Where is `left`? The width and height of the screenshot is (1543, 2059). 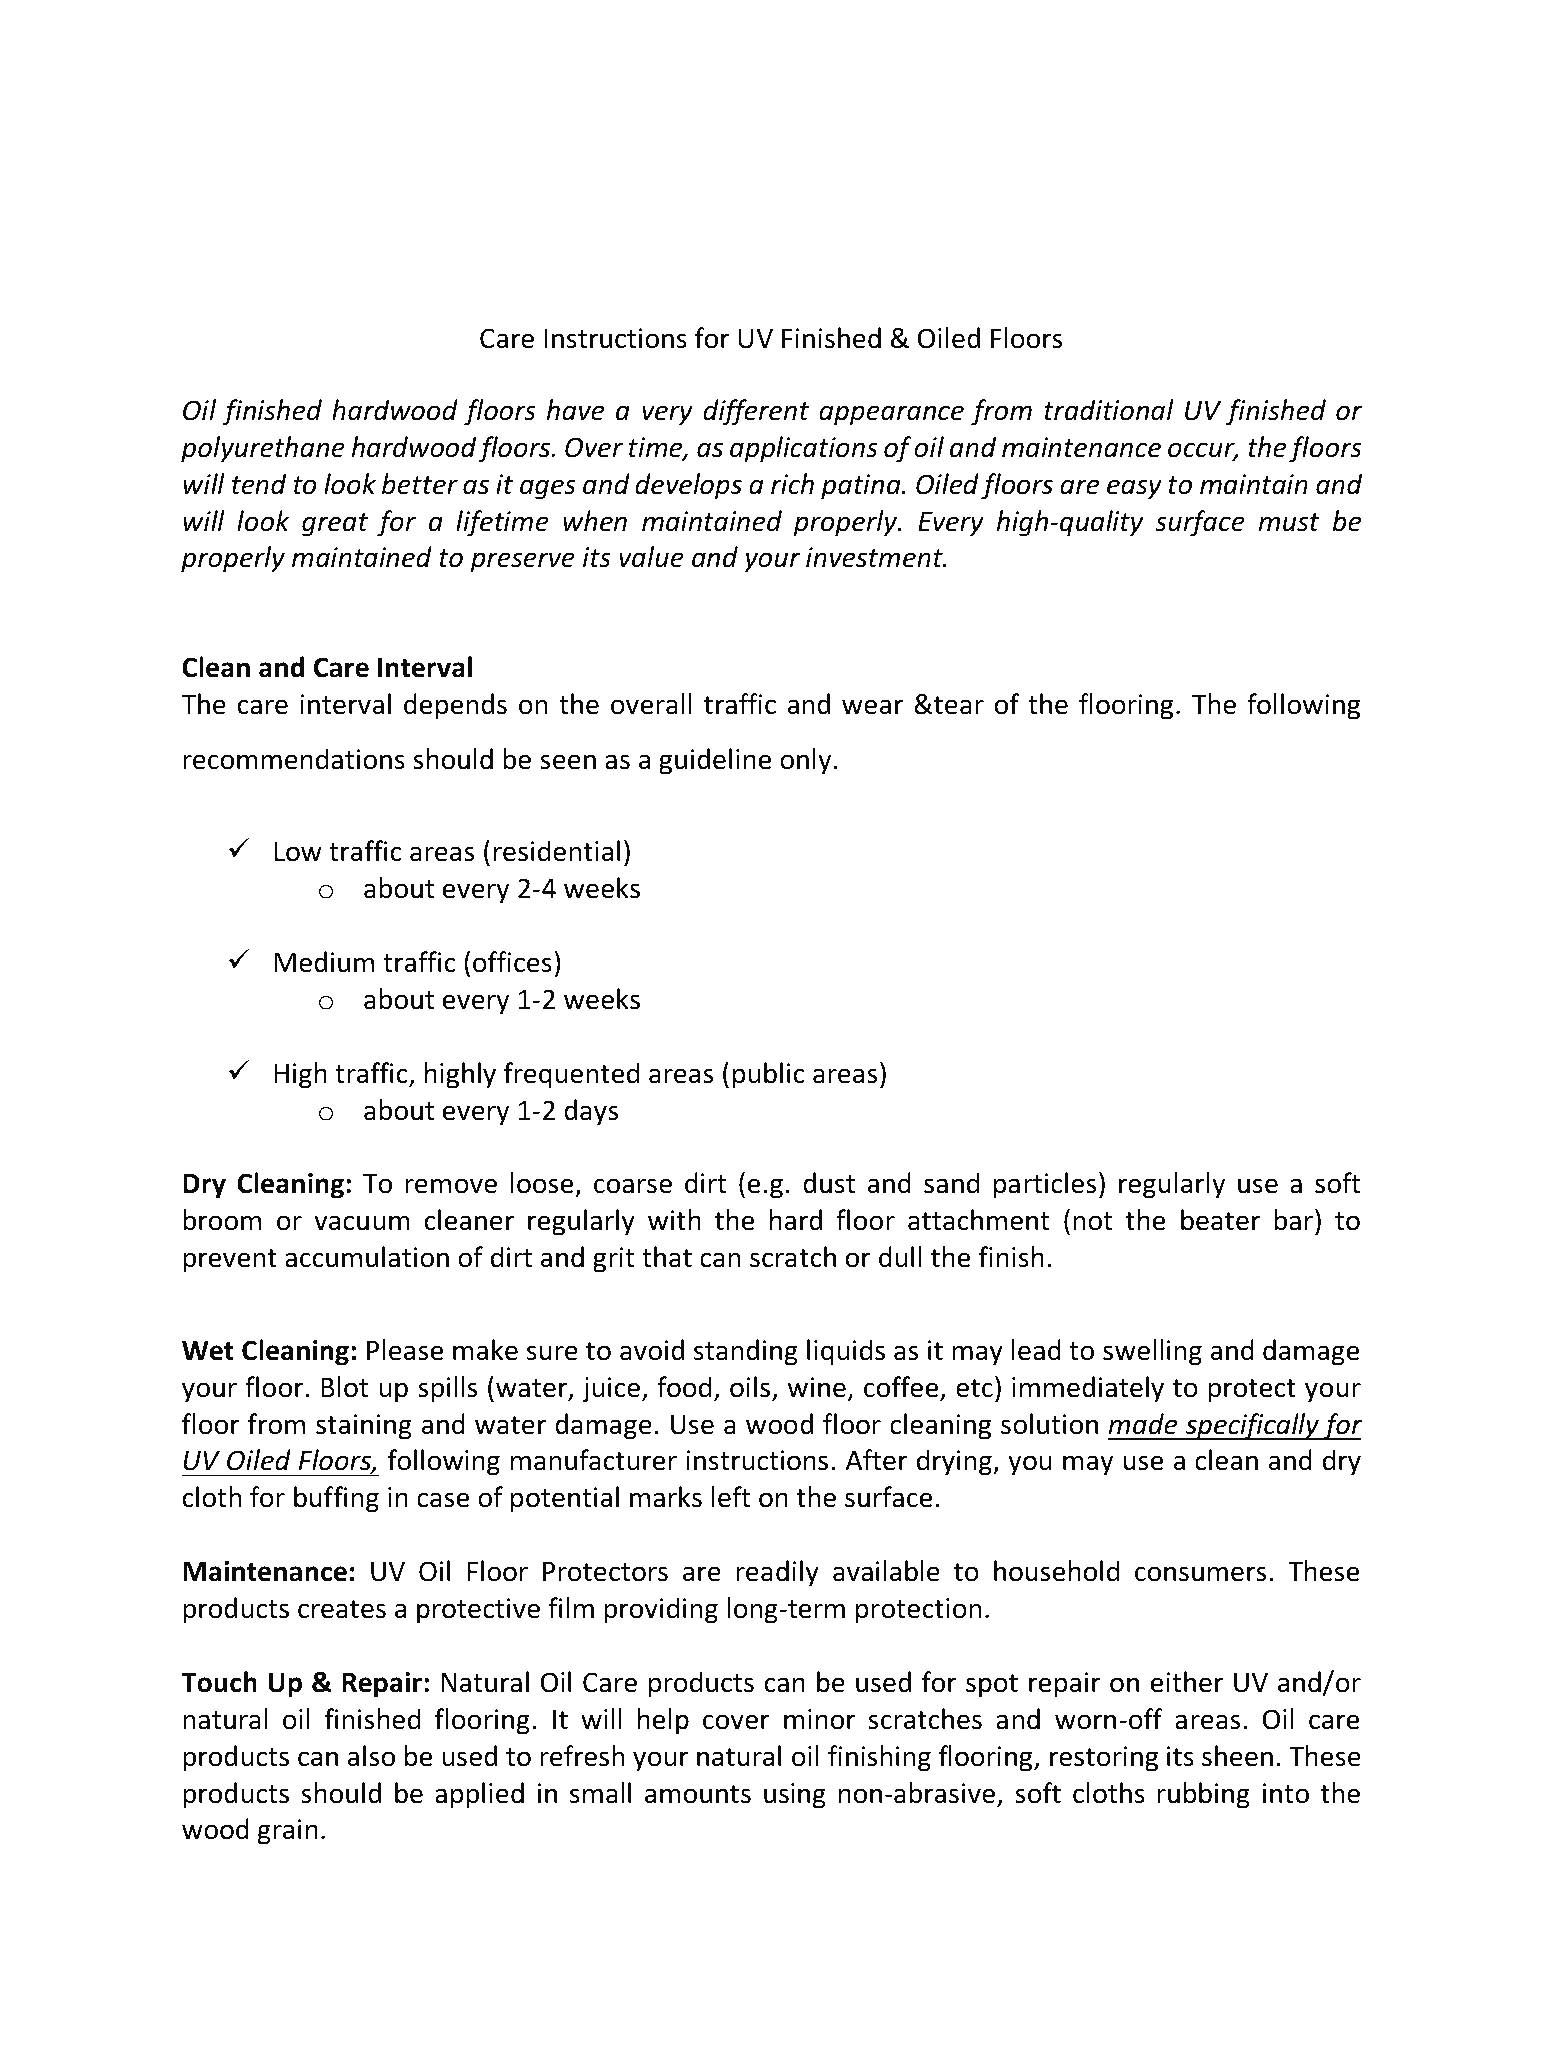 left is located at coordinates (731, 1497).
